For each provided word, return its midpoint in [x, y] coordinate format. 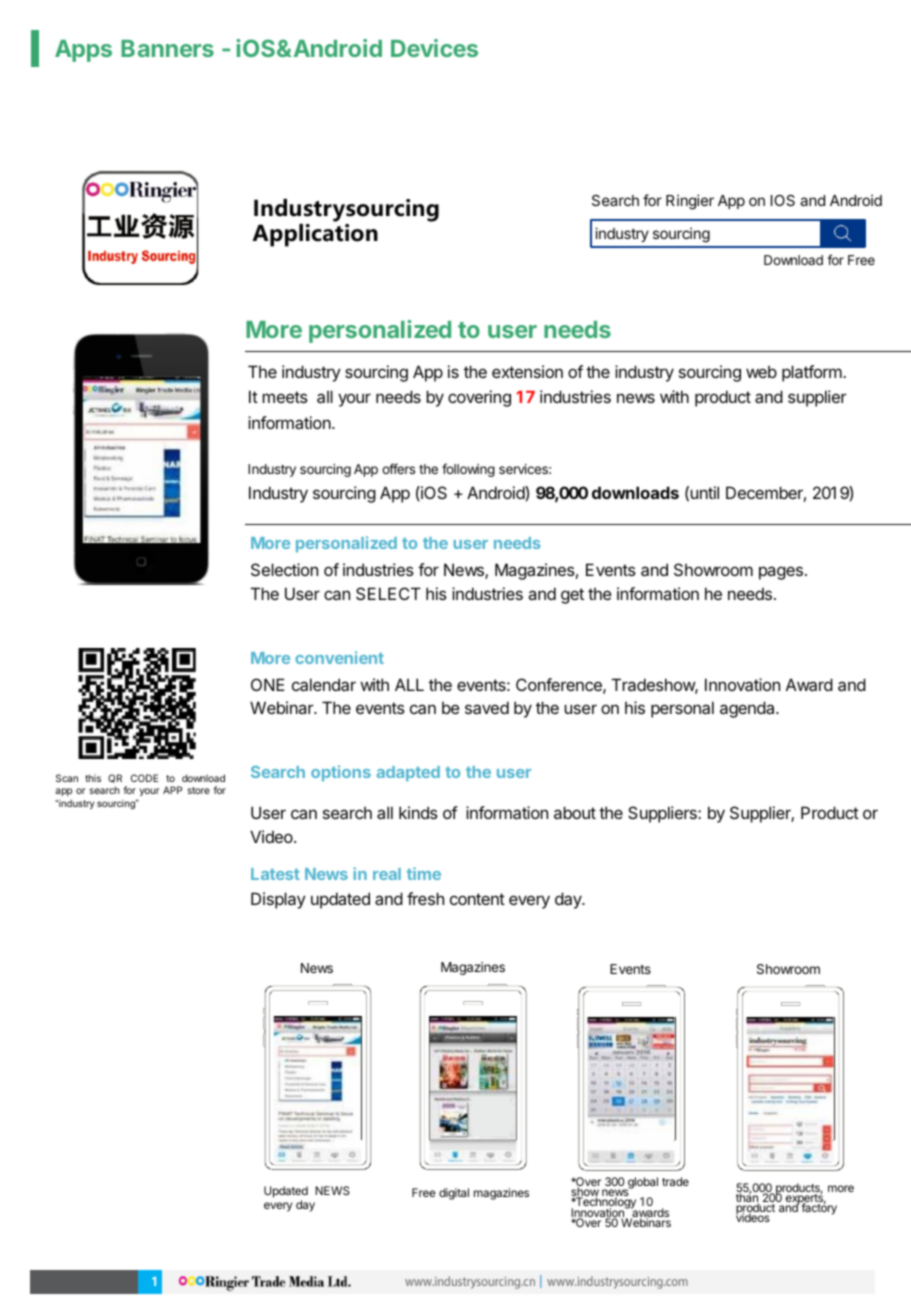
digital [454, 1194]
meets [285, 397]
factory [819, 1208]
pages [781, 573]
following [468, 470]
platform [812, 373]
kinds [418, 812]
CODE [144, 778]
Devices [434, 48]
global [642, 1184]
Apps [83, 51]
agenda [748, 709]
